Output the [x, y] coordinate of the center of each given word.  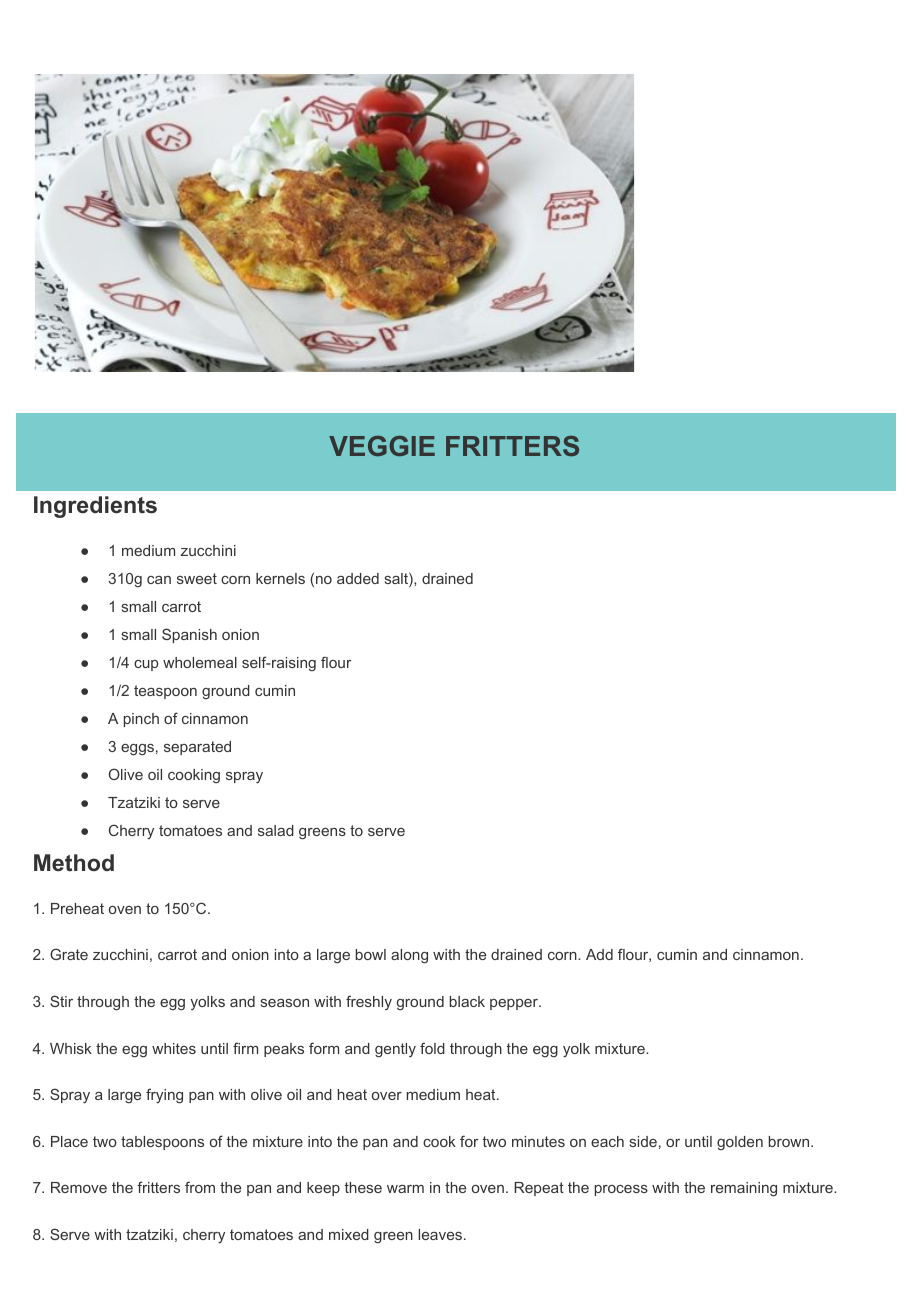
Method [74, 863]
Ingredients [95, 507]
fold [432, 1048]
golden [740, 1143]
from [200, 1187]
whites [174, 1048]
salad [276, 830]
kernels [280, 578]
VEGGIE [382, 446]
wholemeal [200, 662]
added [358, 578]
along [409, 956]
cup [146, 665]
